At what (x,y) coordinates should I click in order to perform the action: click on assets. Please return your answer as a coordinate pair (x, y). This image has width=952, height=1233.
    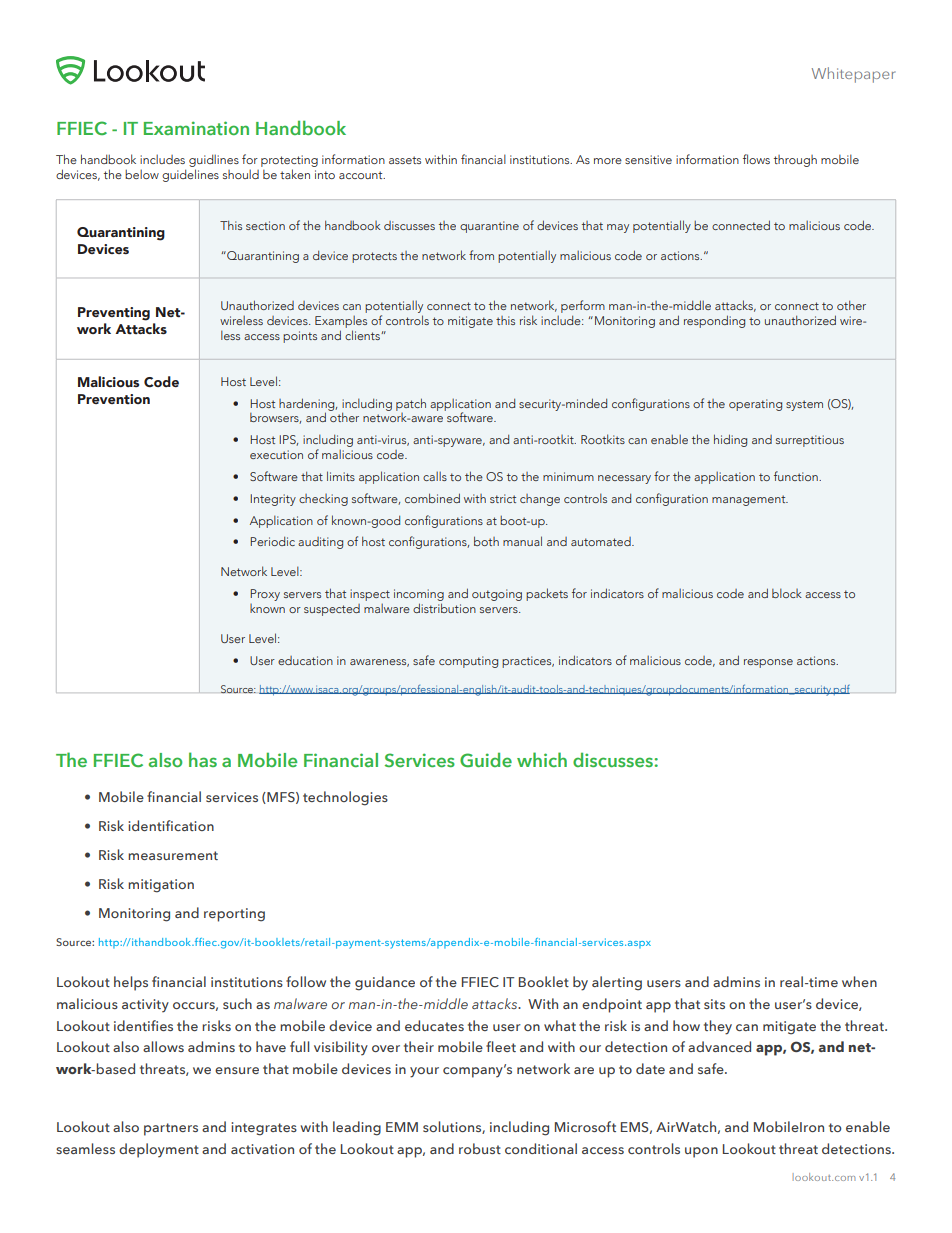
    Looking at the image, I should click on (405, 160).
